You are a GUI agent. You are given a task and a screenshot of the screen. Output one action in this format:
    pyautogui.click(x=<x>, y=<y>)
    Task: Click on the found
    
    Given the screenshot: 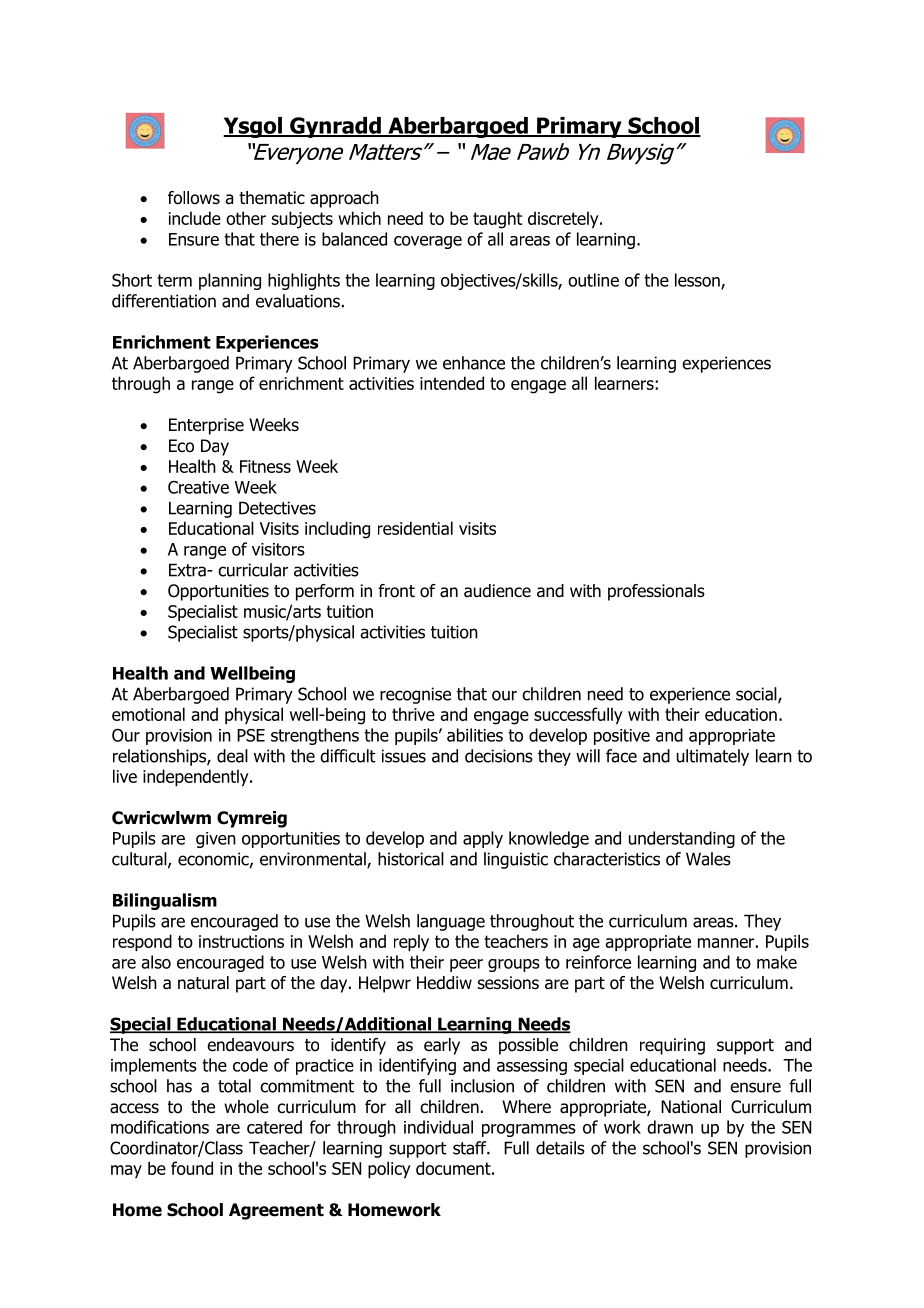 What is the action you would take?
    pyautogui.click(x=192, y=1168)
